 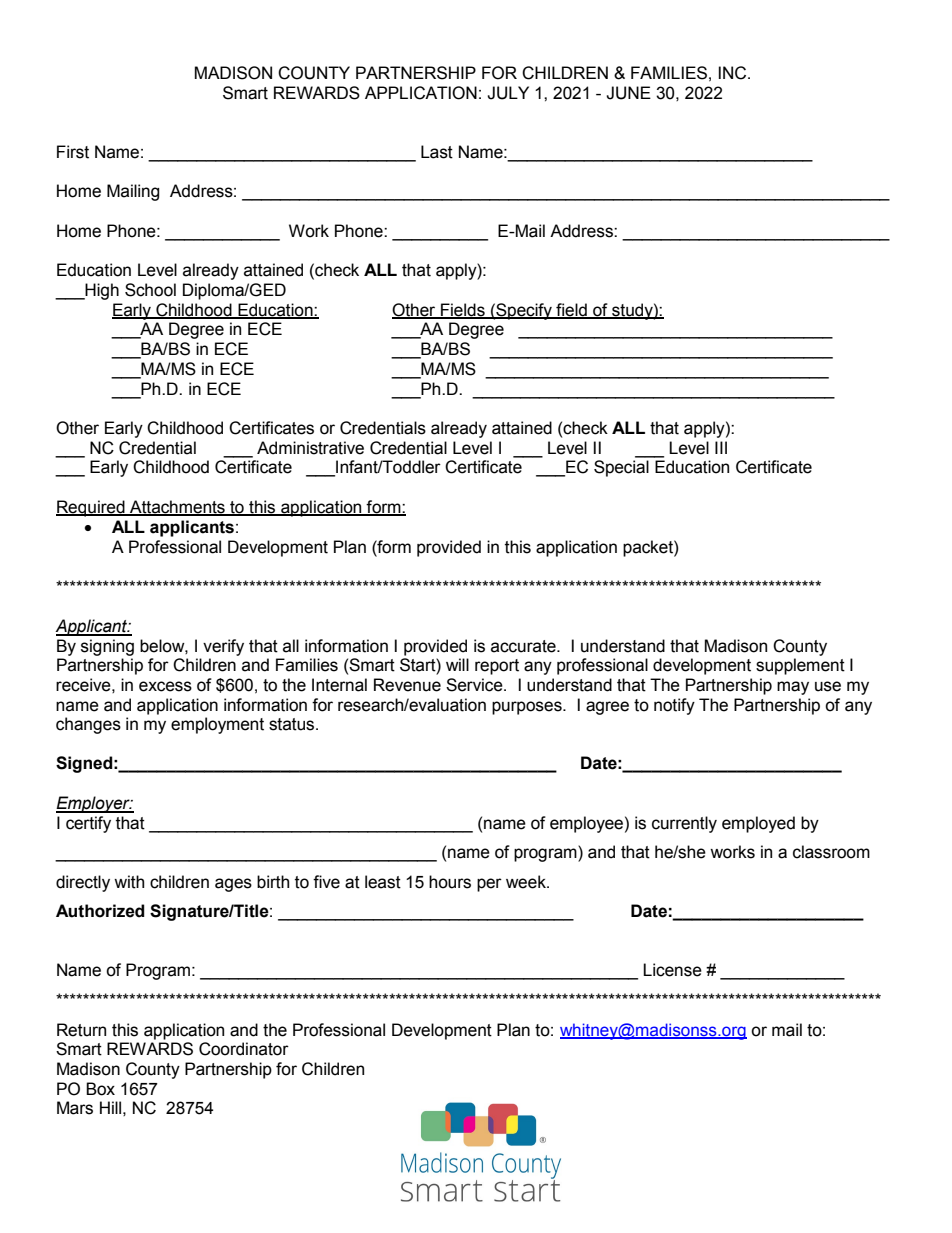 I want to click on Box, so click(x=100, y=1089).
